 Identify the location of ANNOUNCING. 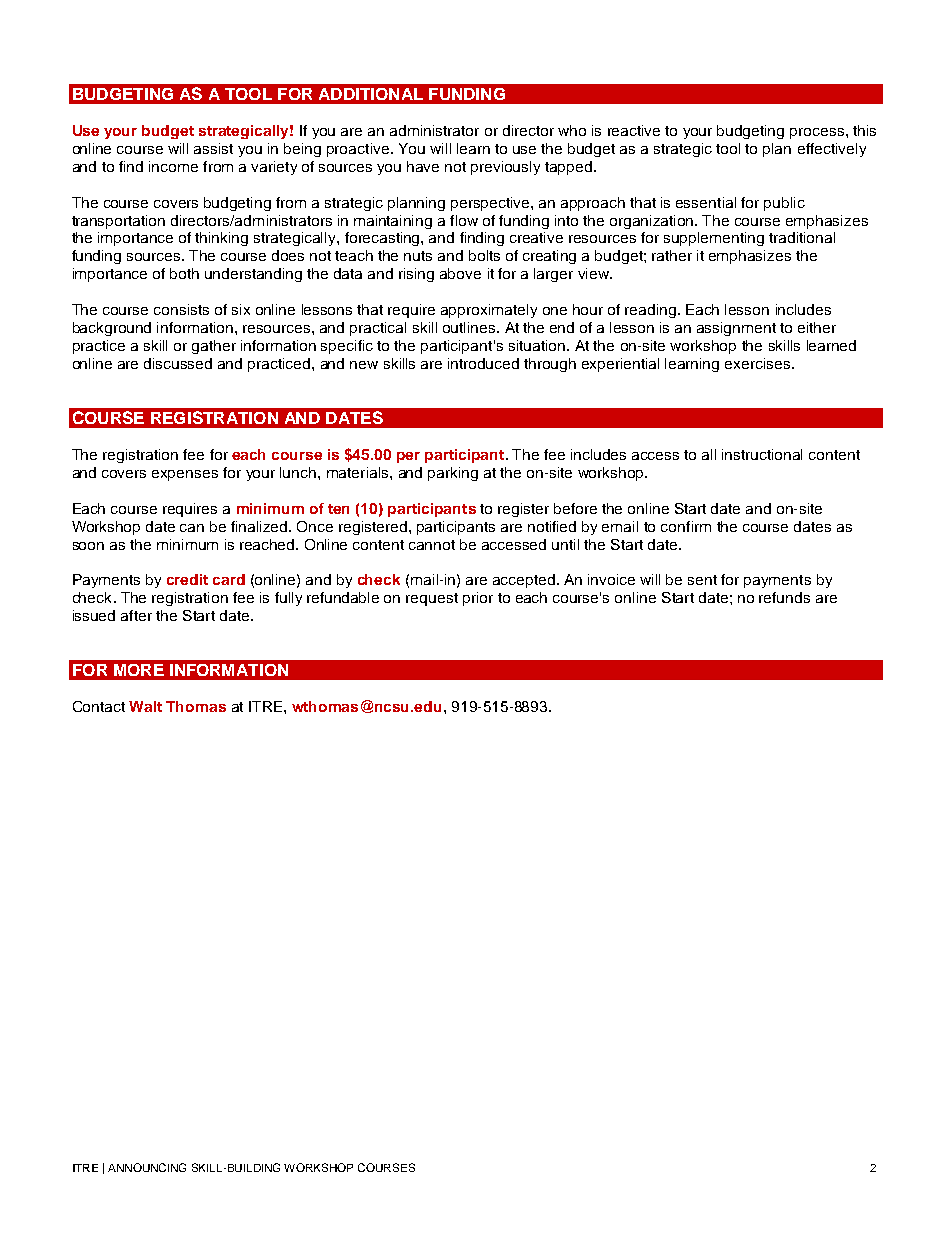
(147, 1167).
